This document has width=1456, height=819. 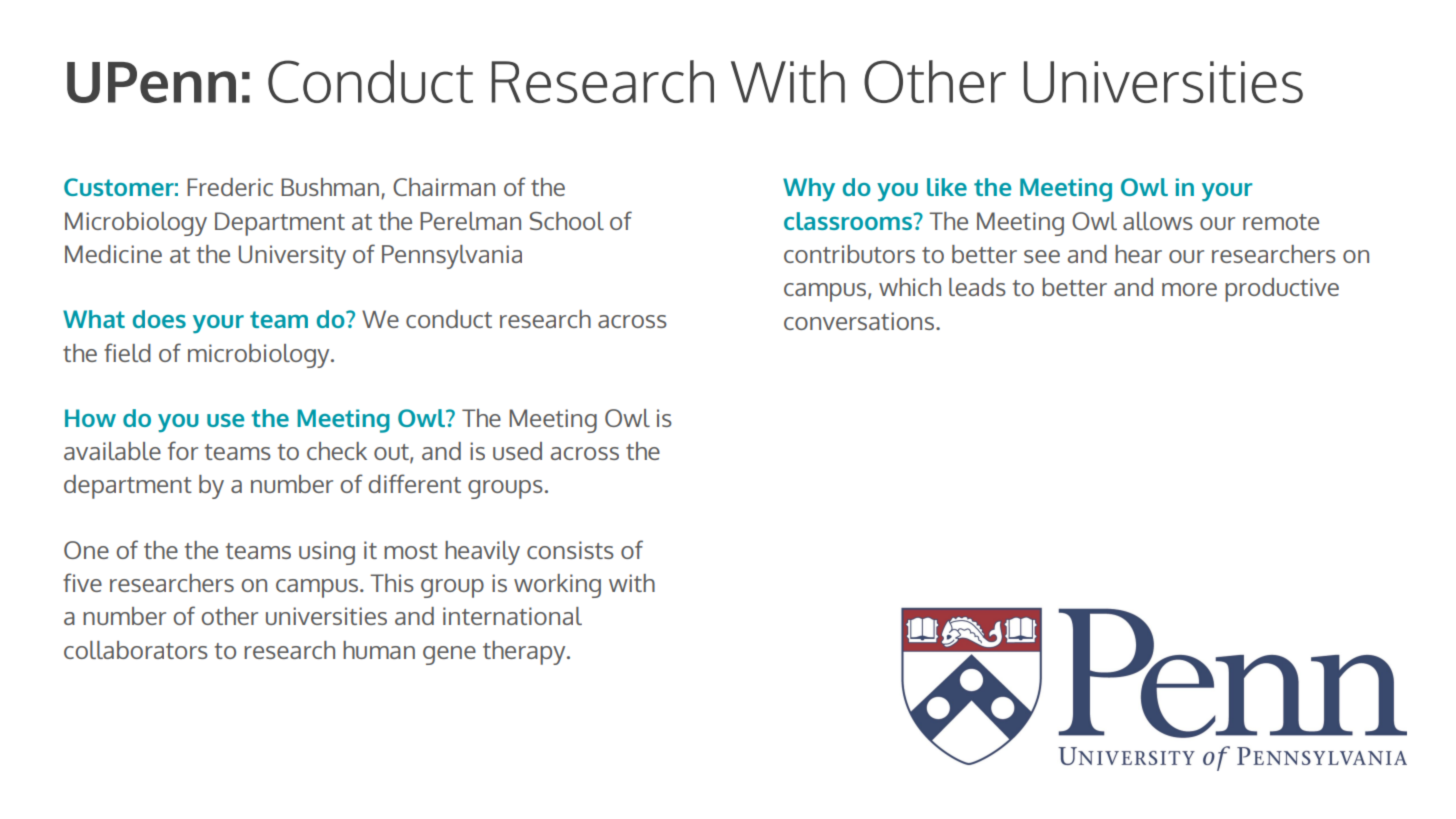 What do you see at coordinates (512, 616) in the document?
I see `international` at bounding box center [512, 616].
